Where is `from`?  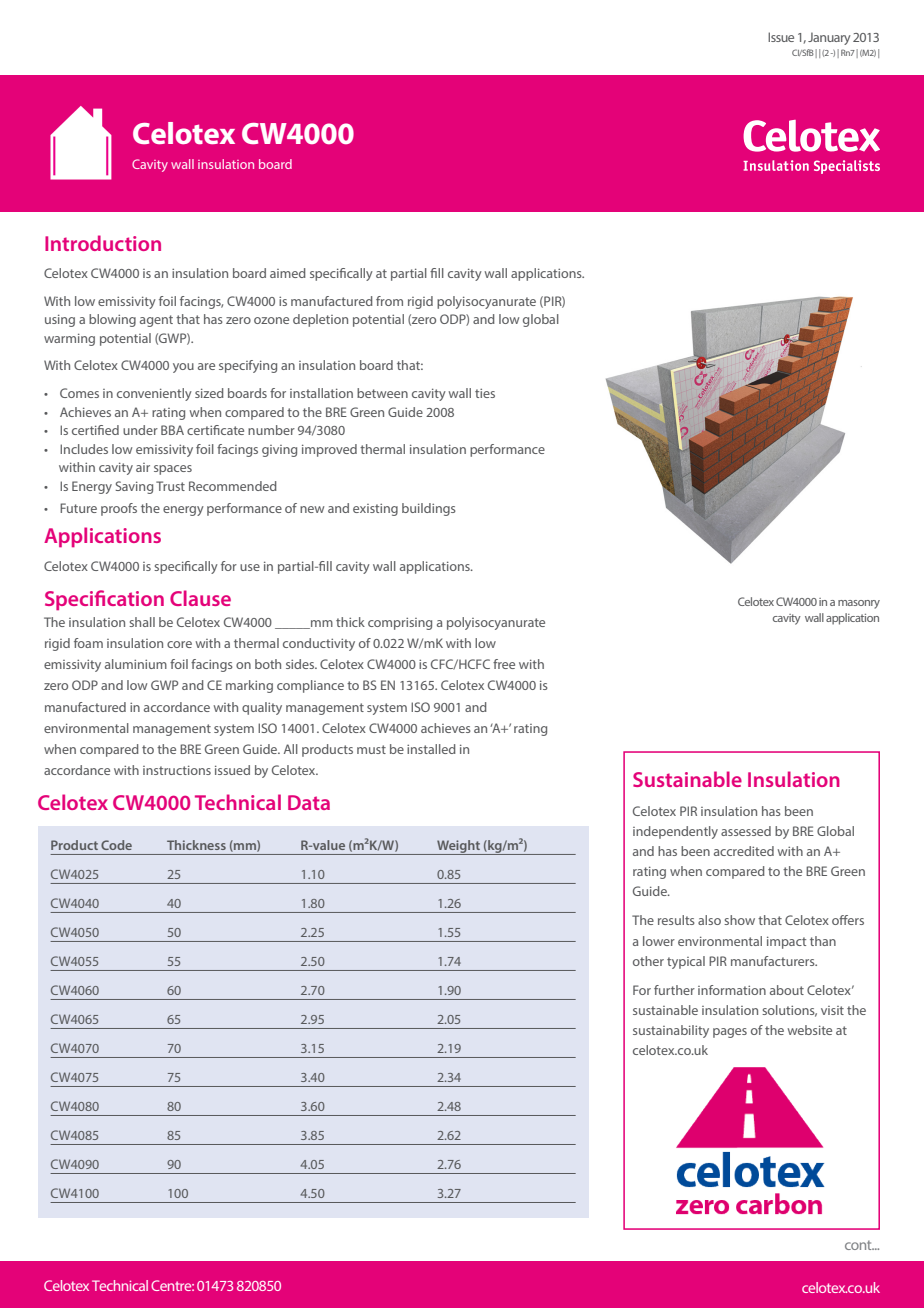 from is located at coordinates (389, 301).
